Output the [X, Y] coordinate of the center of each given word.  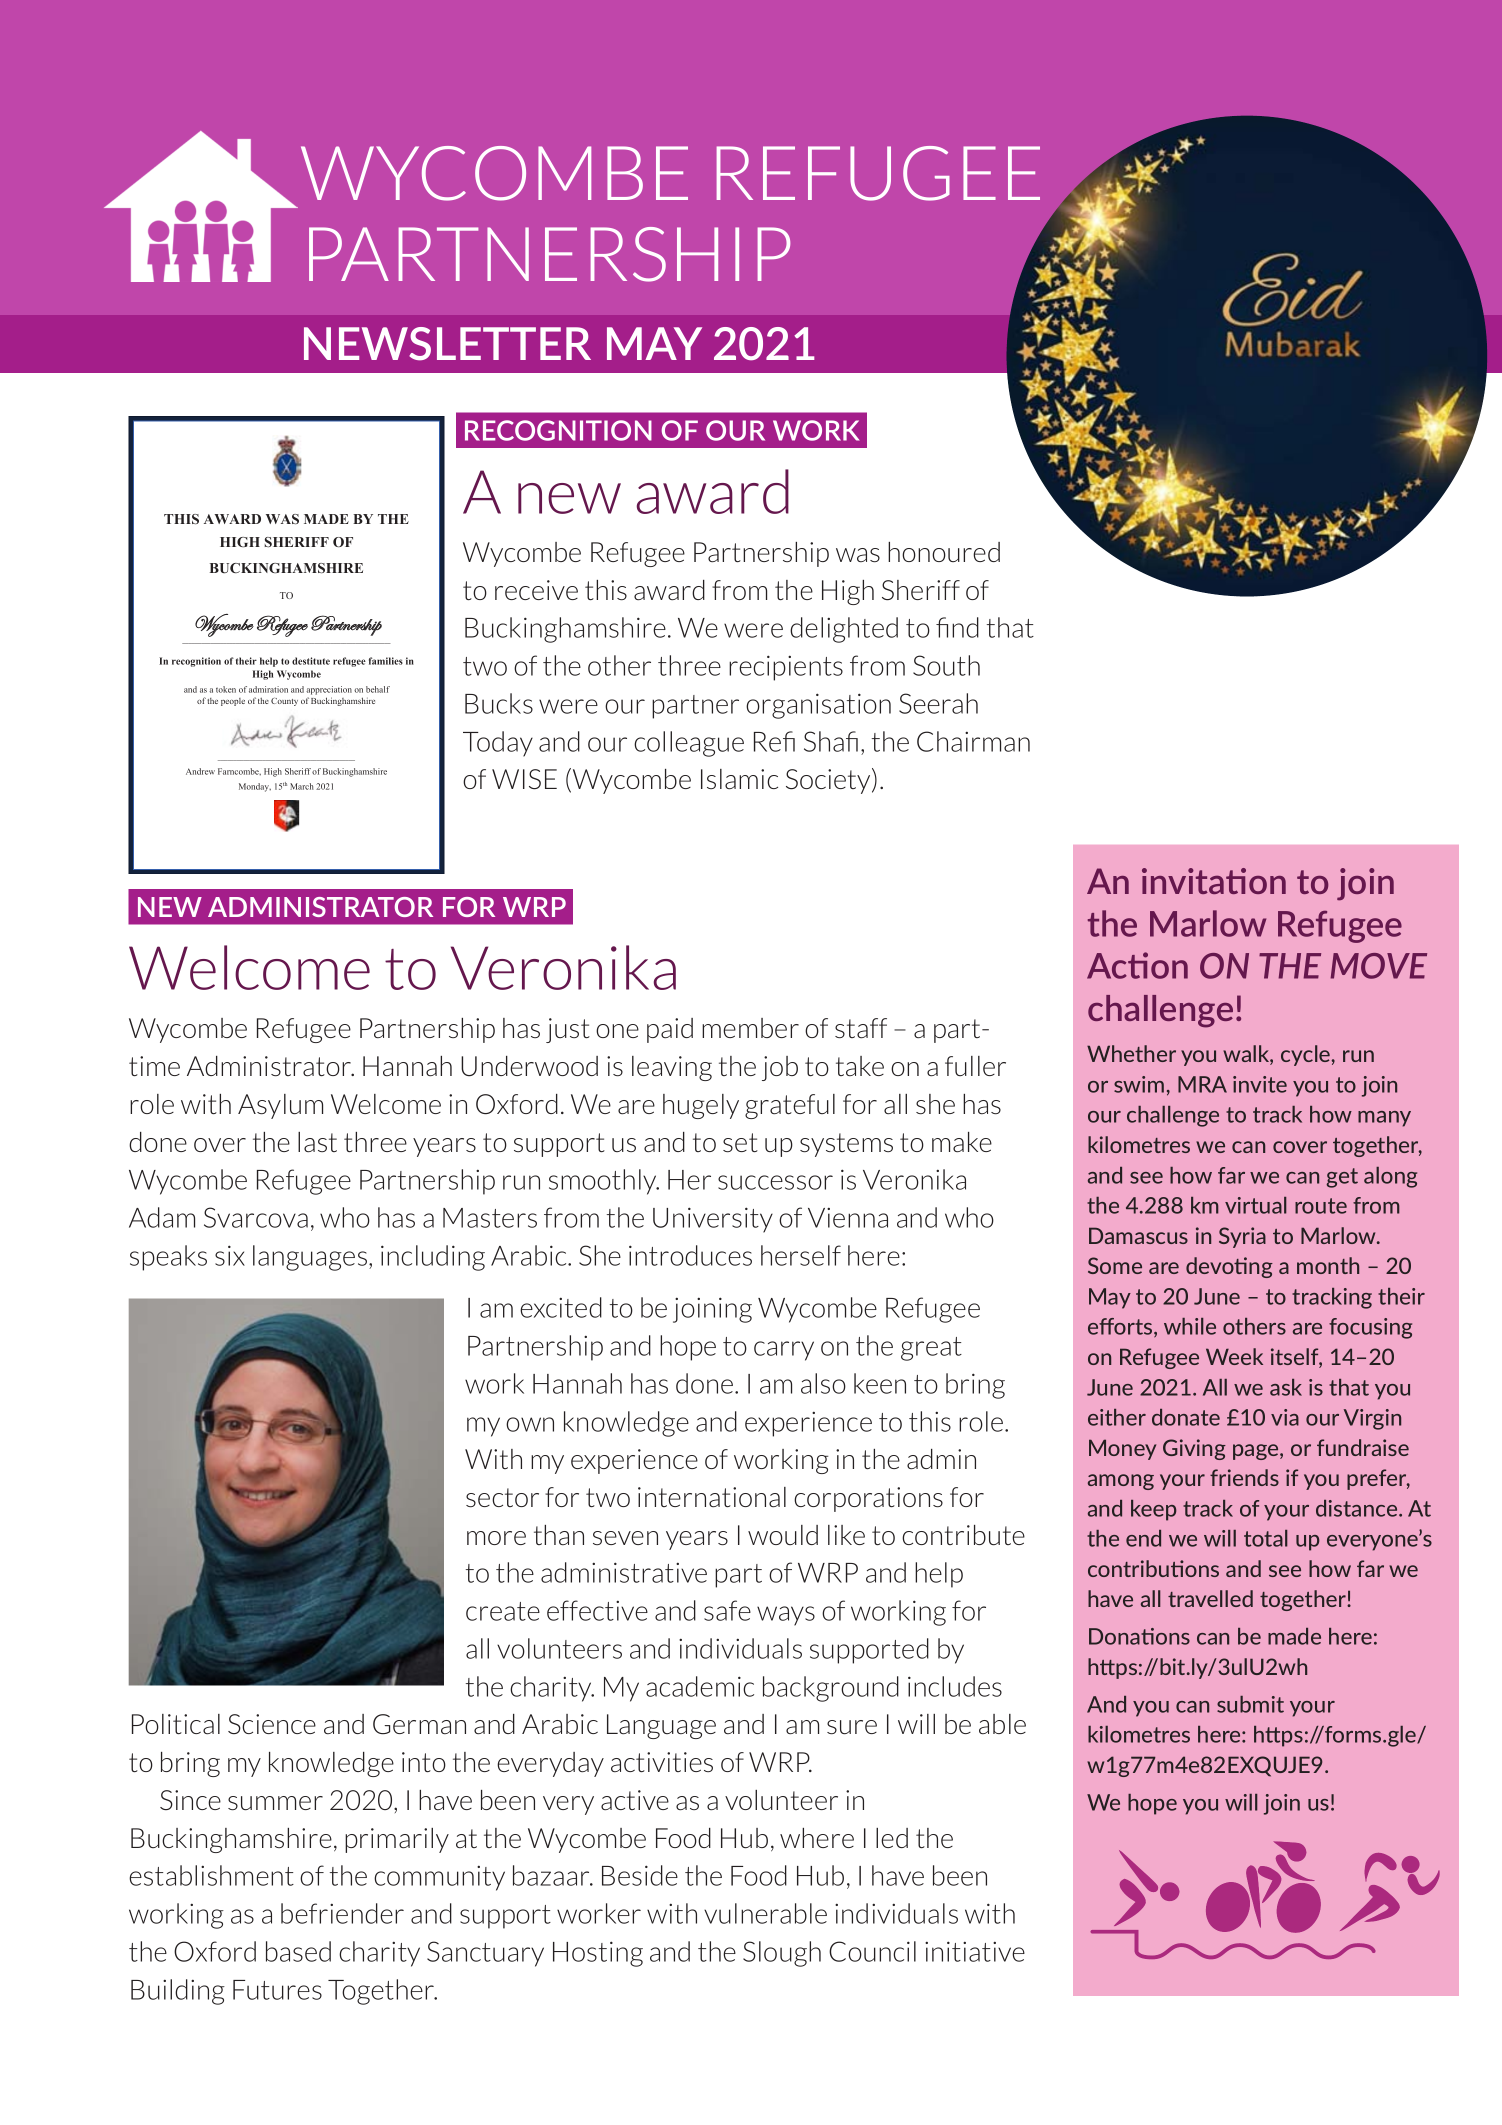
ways [786, 1616]
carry [784, 1351]
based [298, 1951]
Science [272, 1724]
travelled [1210, 1598]
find [957, 627]
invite [1260, 1084]
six [230, 1255]
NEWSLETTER [447, 344]
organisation [818, 706]
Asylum [280, 1106]
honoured [944, 552]
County [284, 702]
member [750, 1028]
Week [1234, 1356]
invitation [1214, 881]
